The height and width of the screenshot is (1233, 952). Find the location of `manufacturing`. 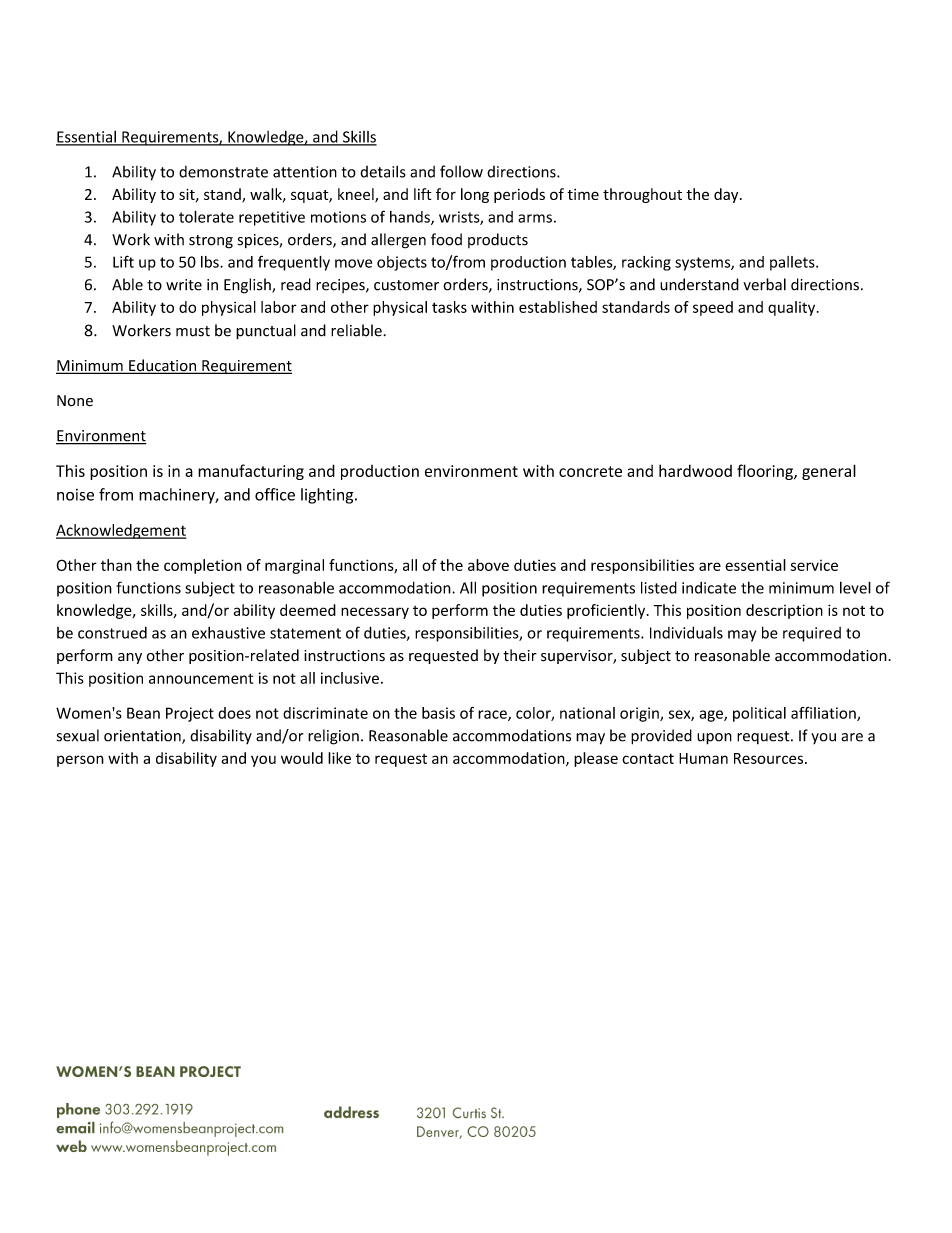

manufacturing is located at coordinates (251, 472).
